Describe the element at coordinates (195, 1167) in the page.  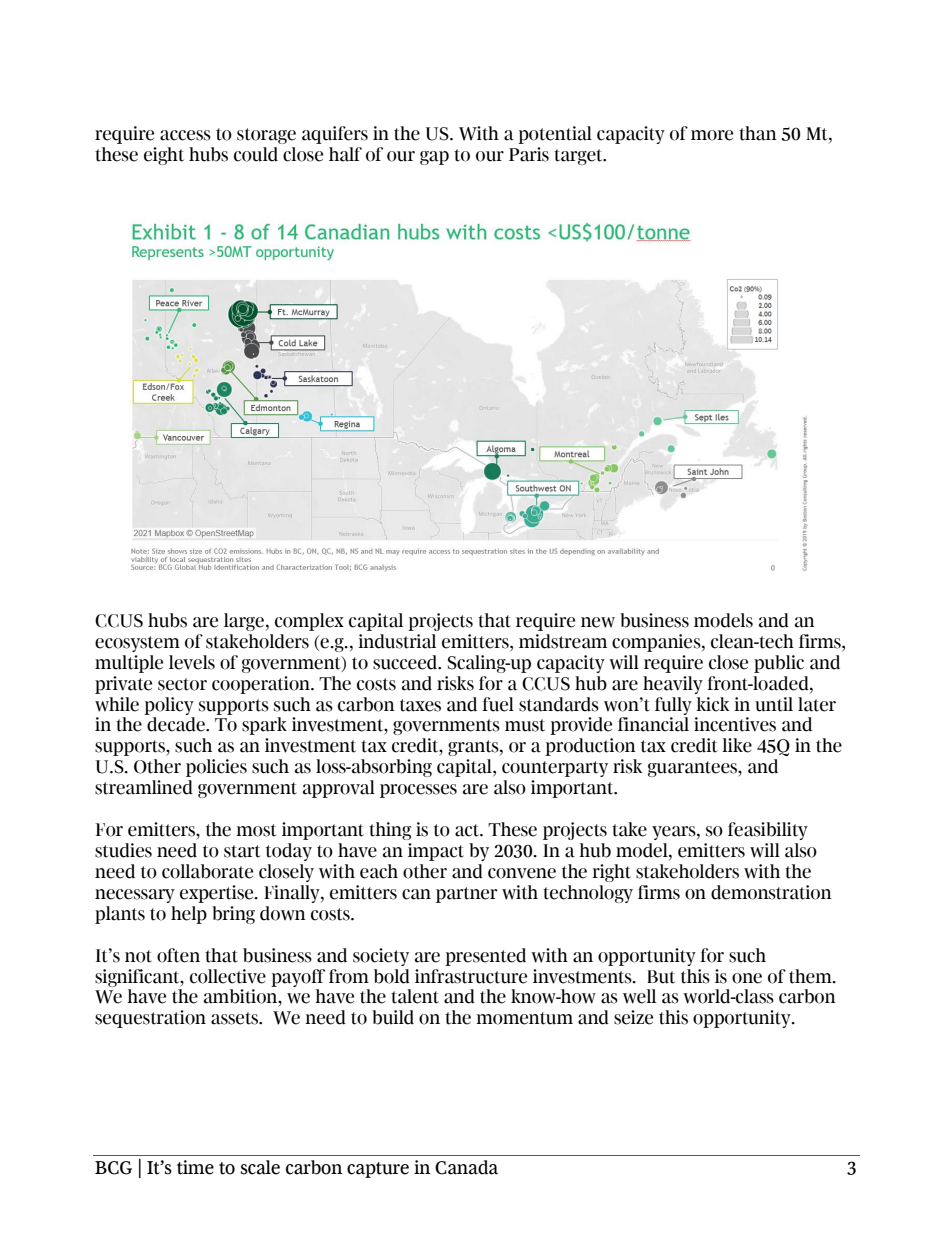
I see `time` at that location.
